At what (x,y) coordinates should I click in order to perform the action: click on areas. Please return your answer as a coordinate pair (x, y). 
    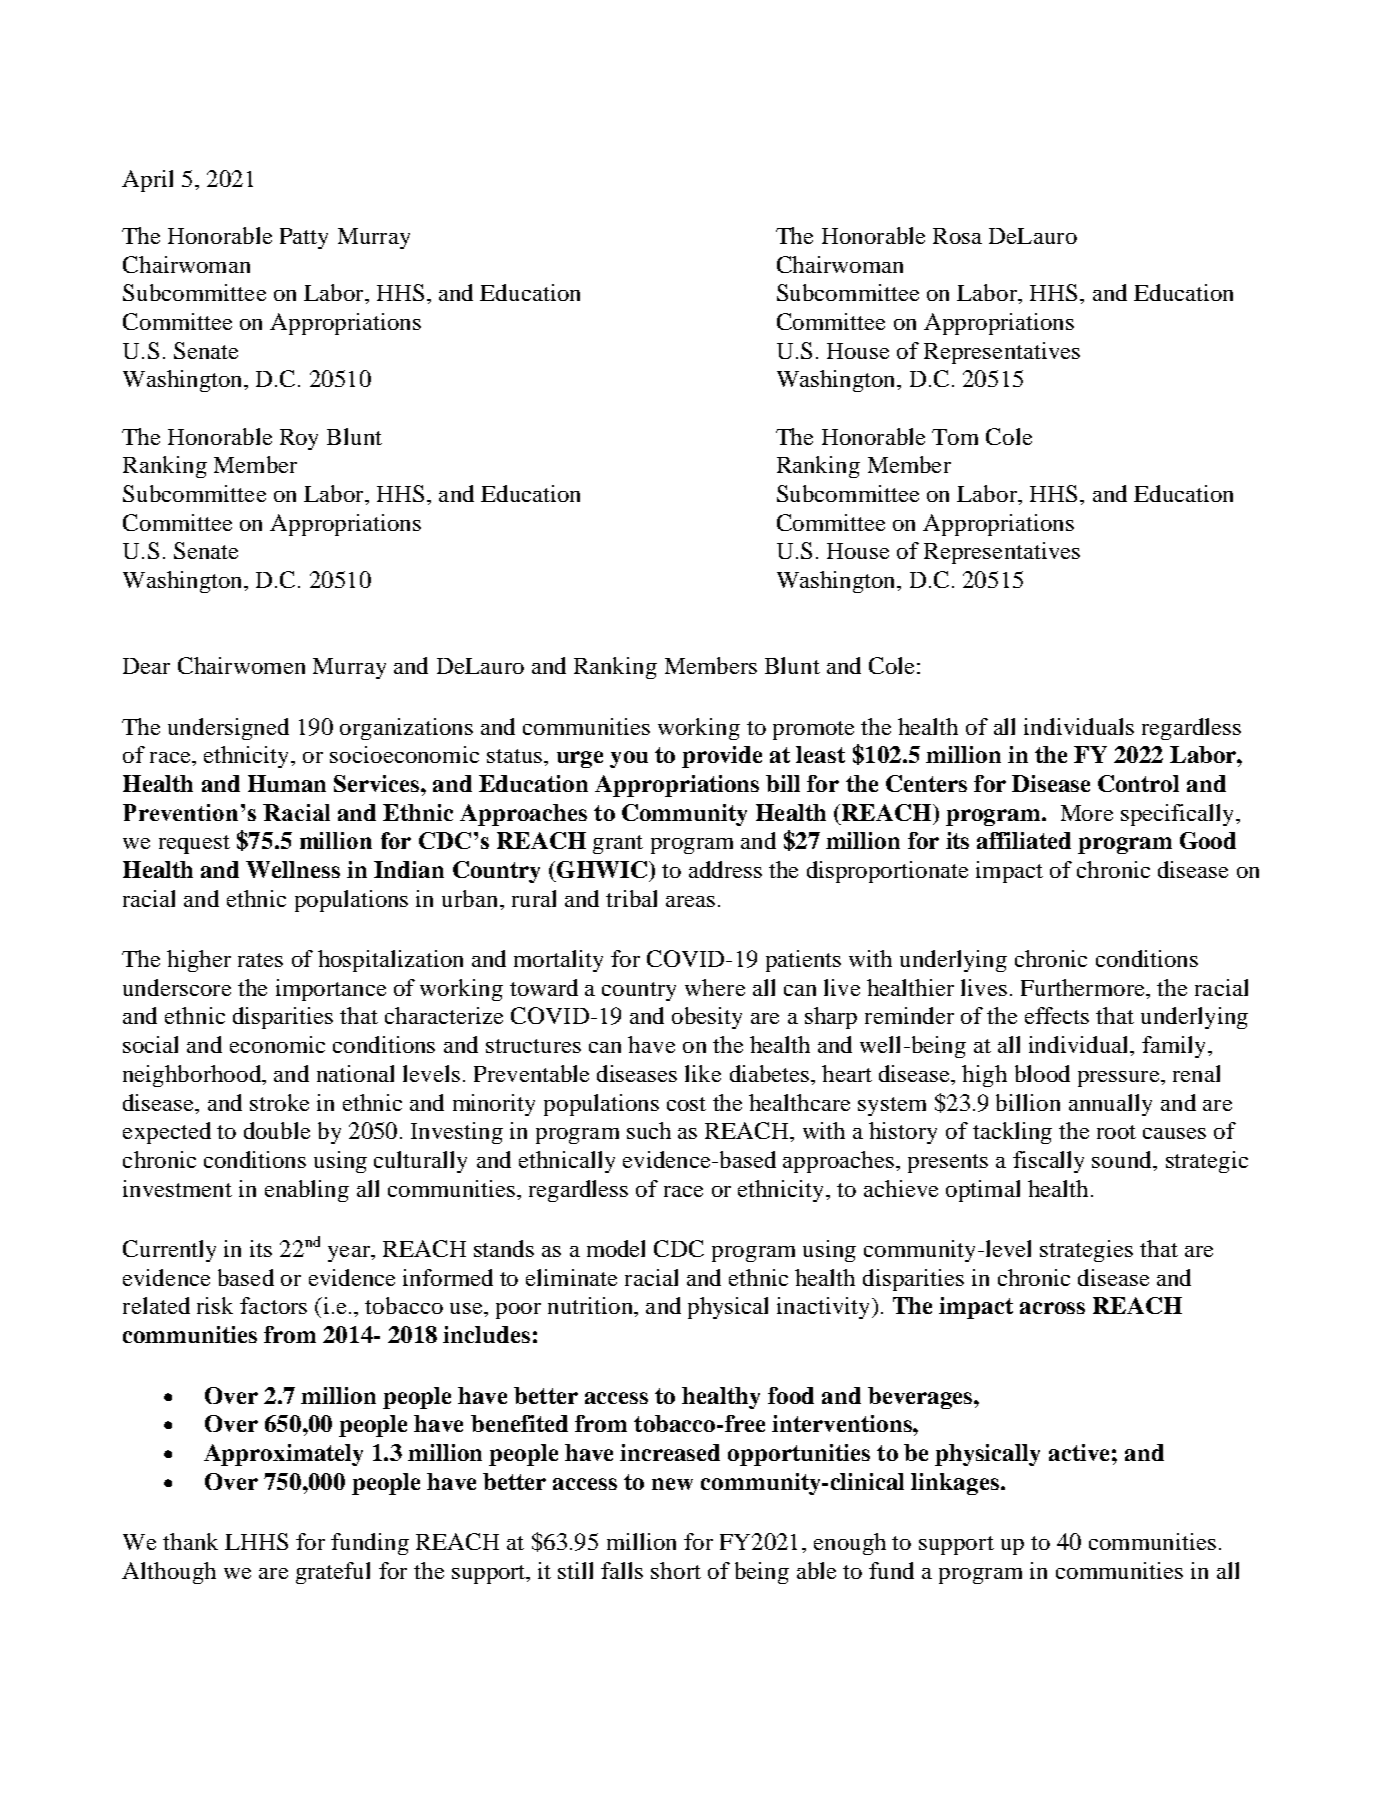
    Looking at the image, I should click on (690, 901).
